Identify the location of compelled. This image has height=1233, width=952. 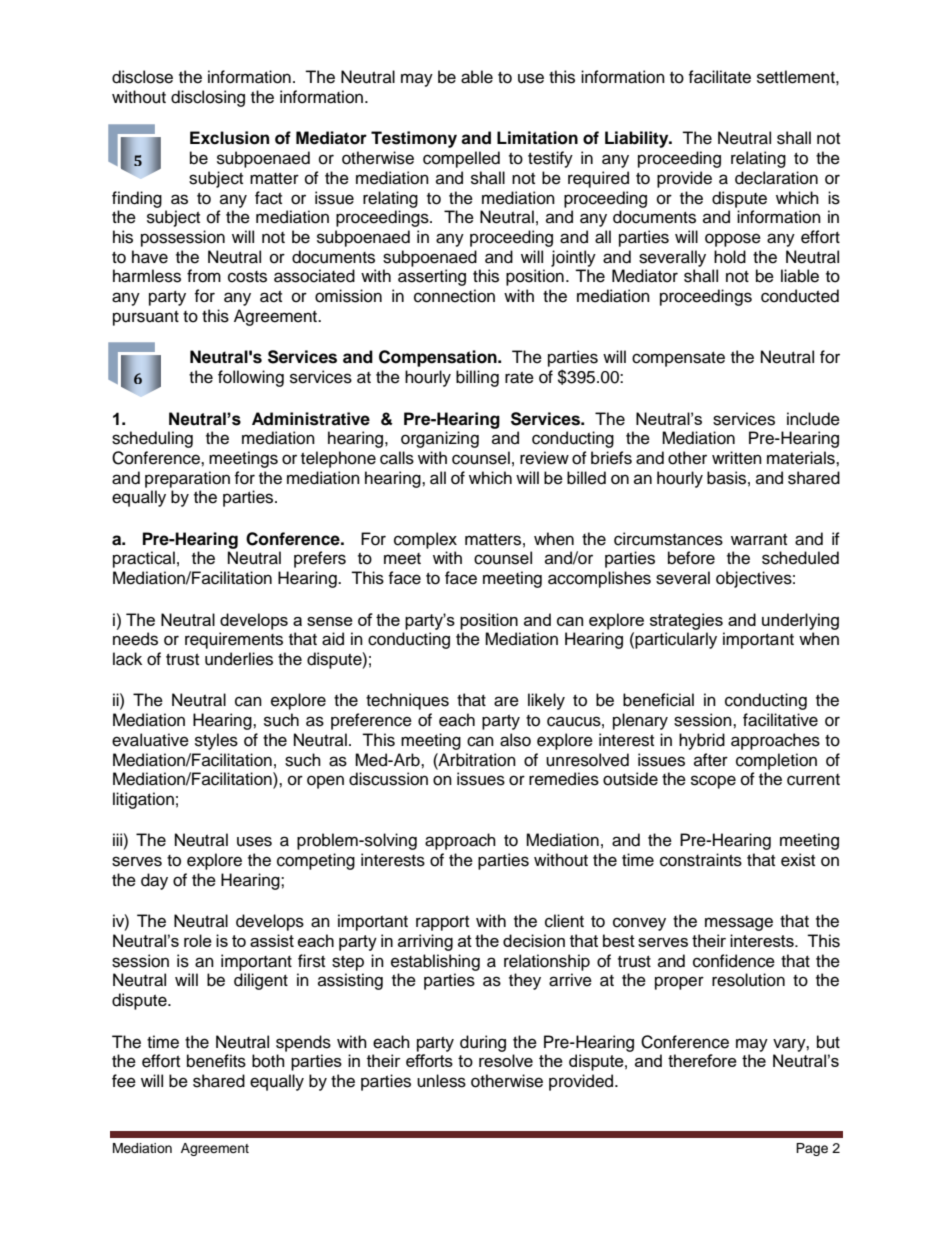
(461, 159).
